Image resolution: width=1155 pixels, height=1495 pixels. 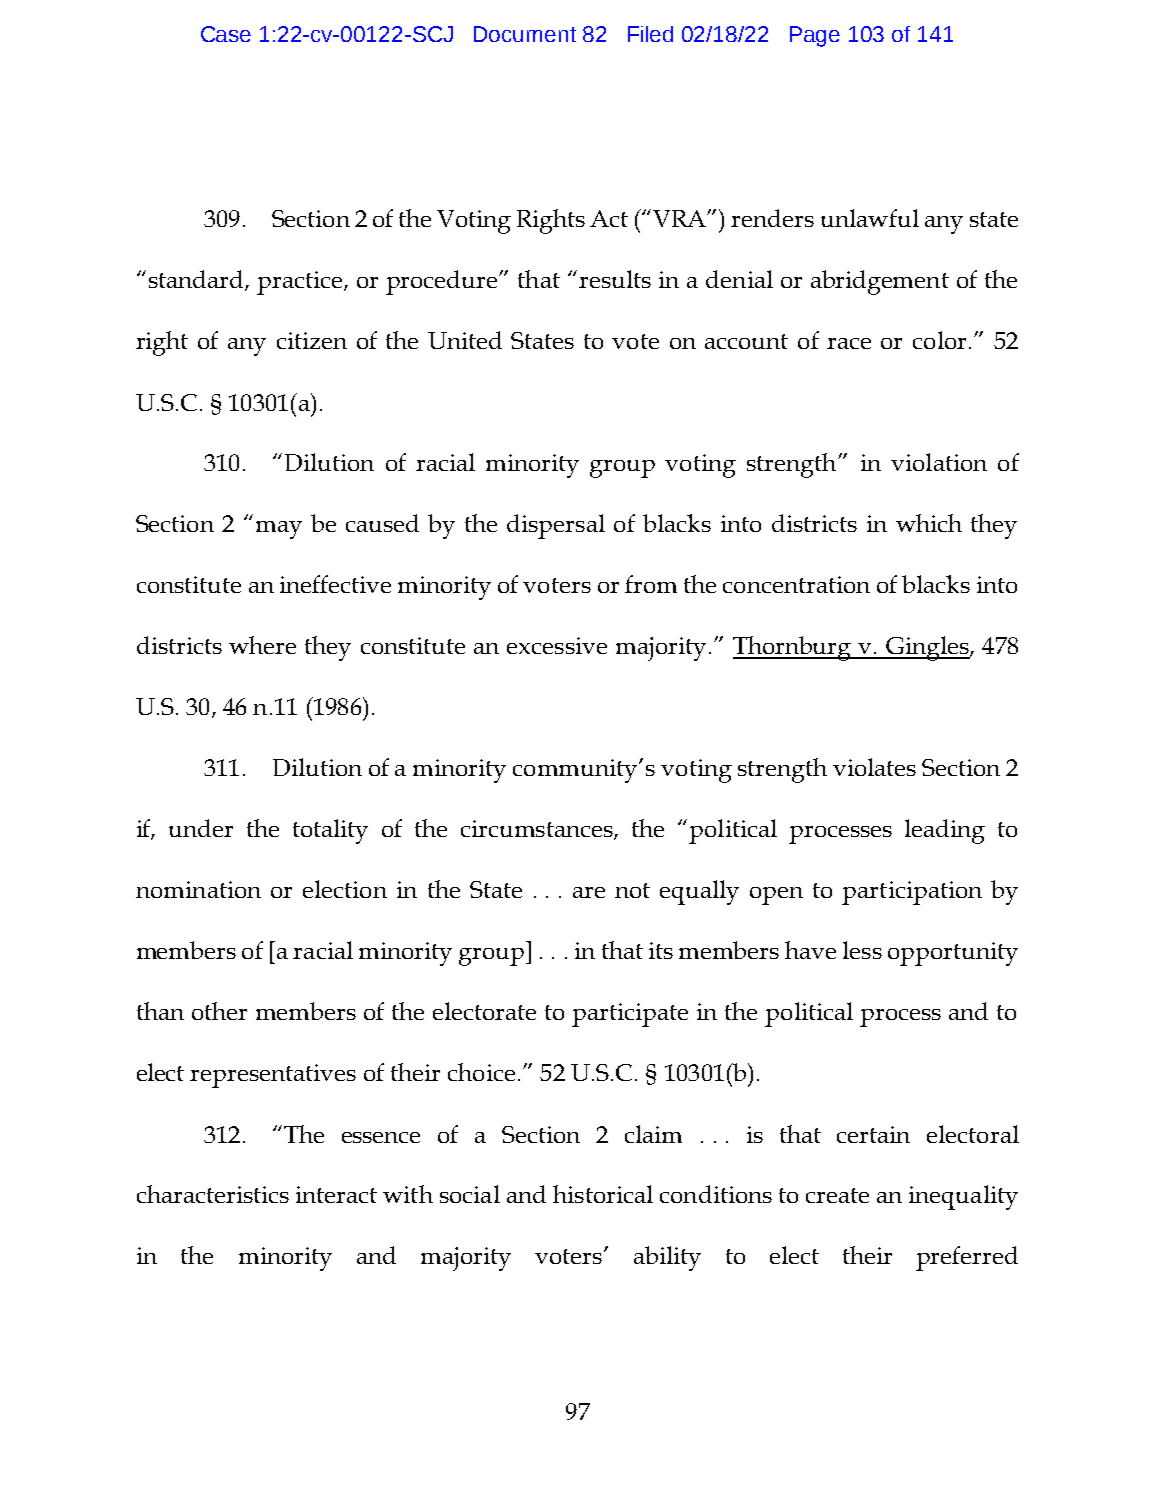 I want to click on leading, so click(x=945, y=831).
